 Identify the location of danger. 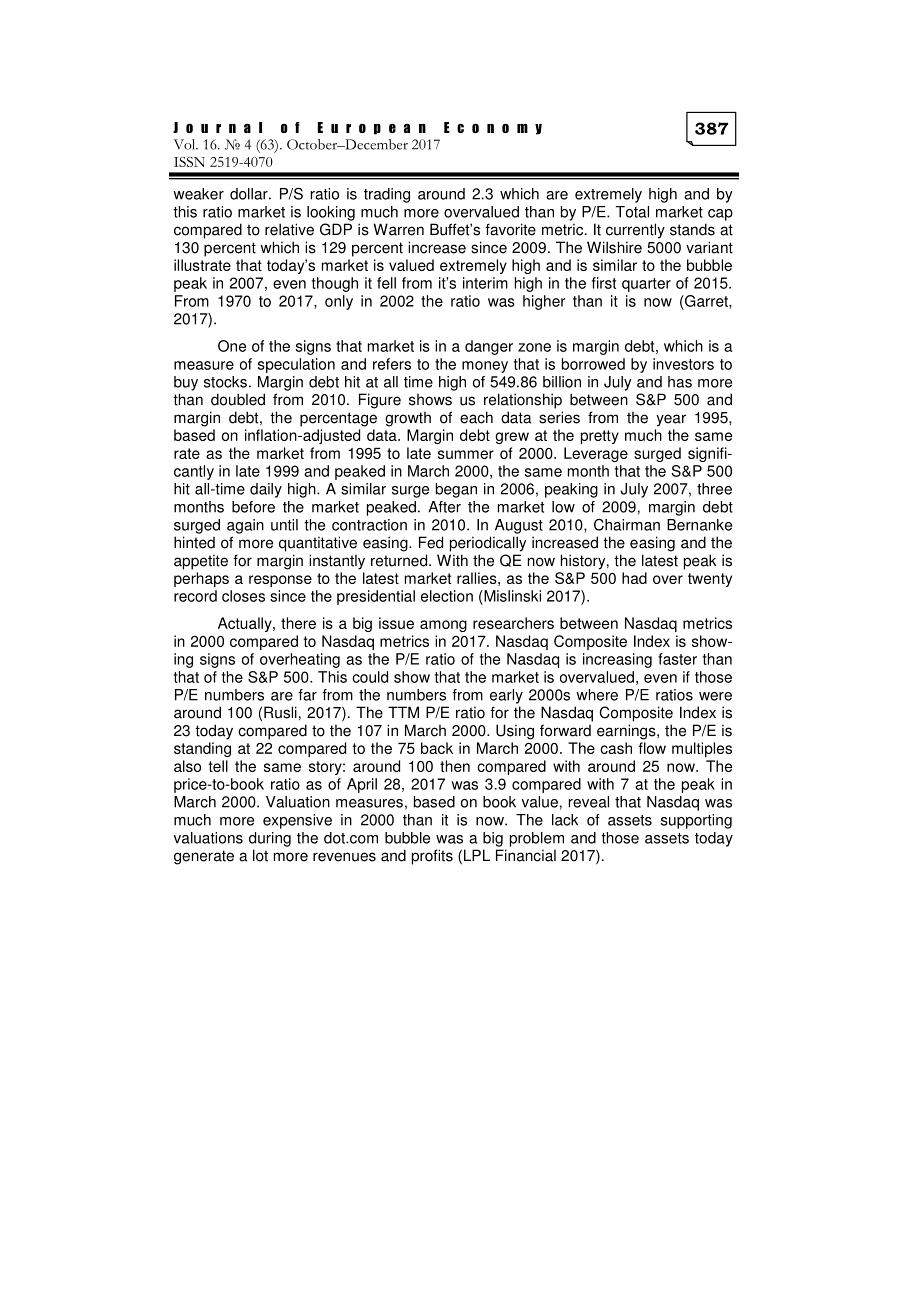
(489, 347).
